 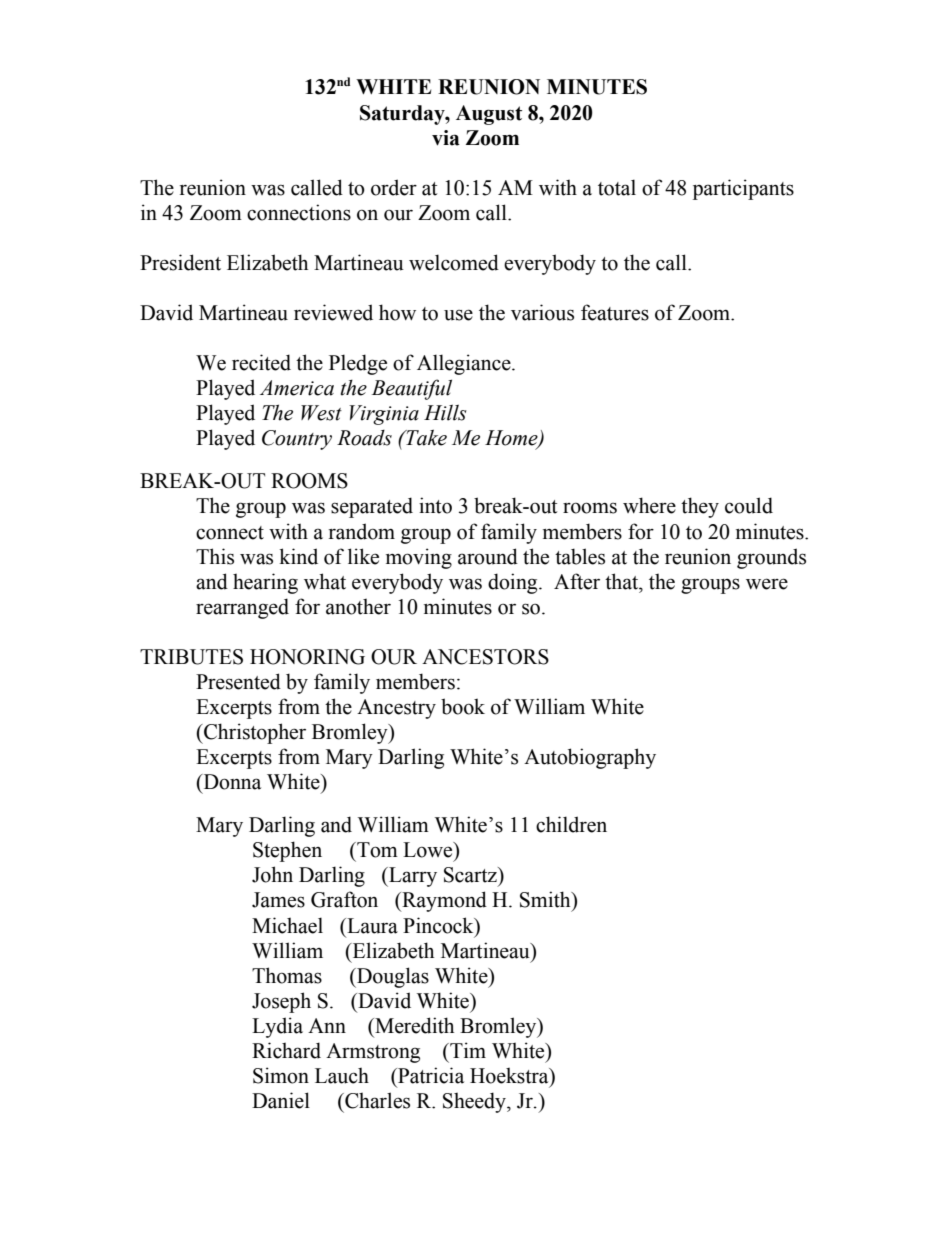 I want to click on Stephen, so click(x=287, y=851).
